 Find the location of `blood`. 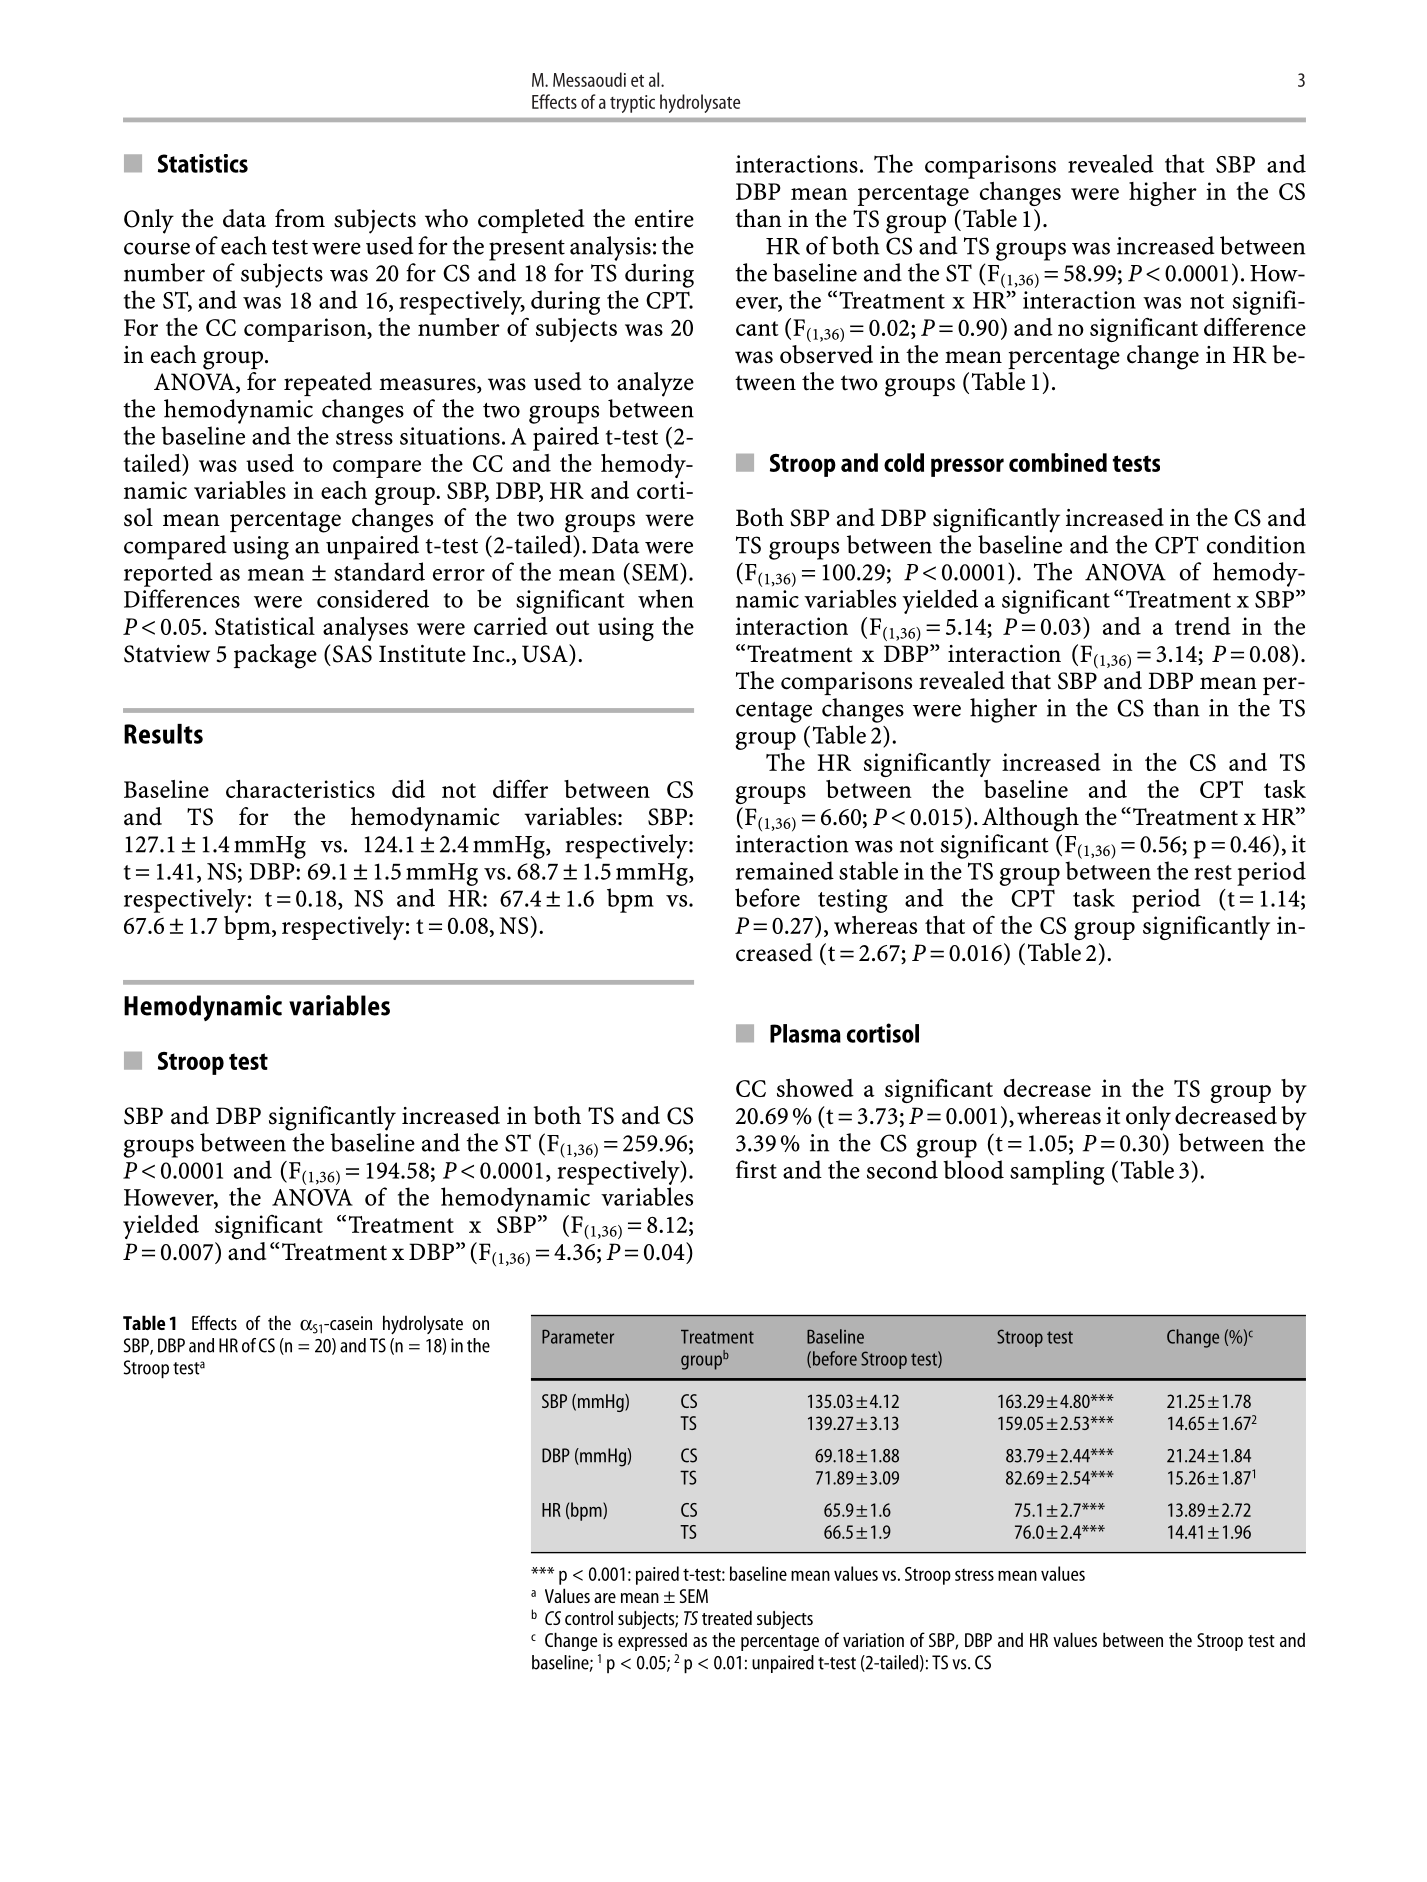

blood is located at coordinates (973, 1169).
